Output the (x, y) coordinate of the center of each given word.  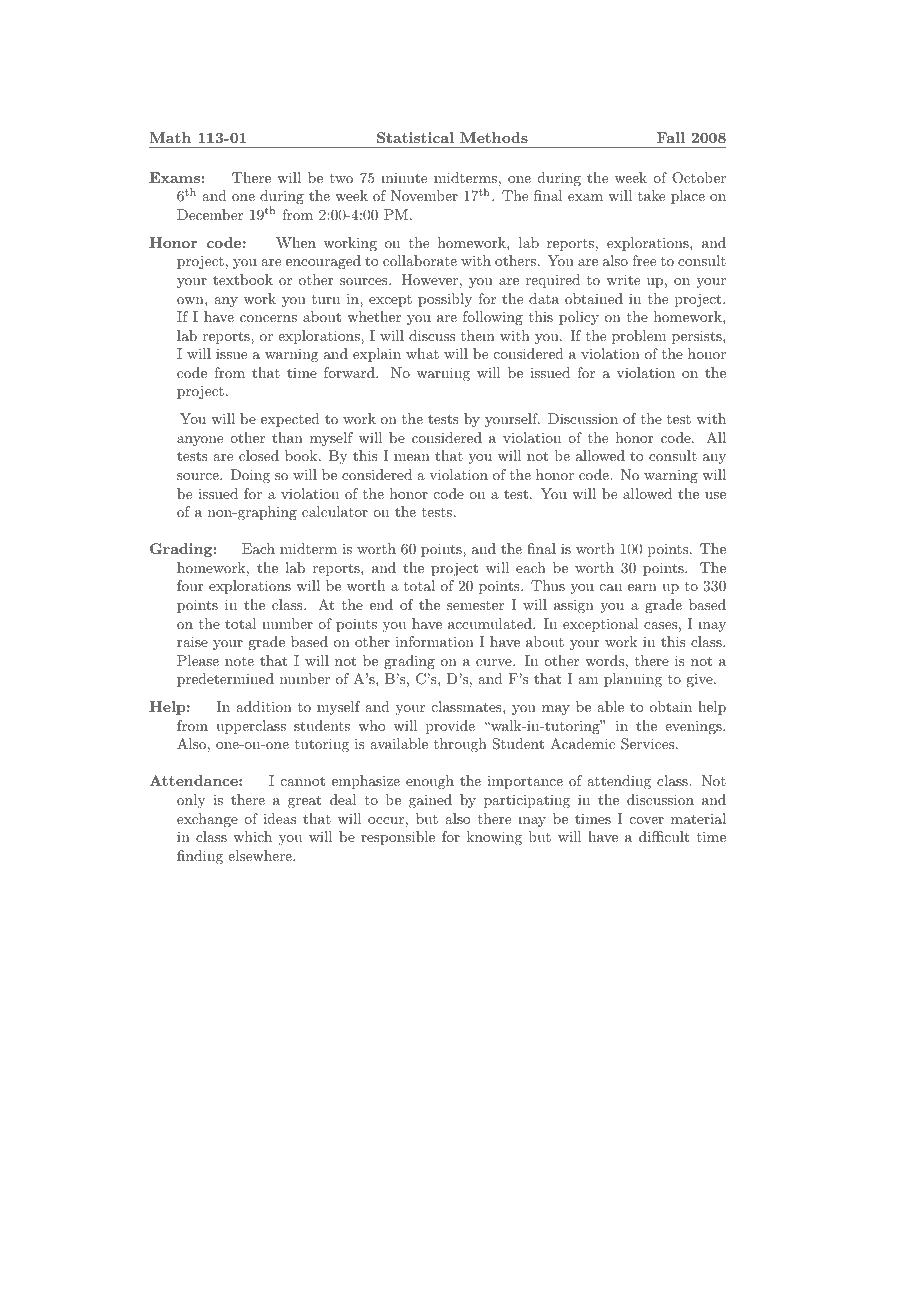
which (252, 836)
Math (170, 137)
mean (412, 457)
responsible (398, 838)
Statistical (415, 137)
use (715, 495)
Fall (671, 137)
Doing (250, 476)
